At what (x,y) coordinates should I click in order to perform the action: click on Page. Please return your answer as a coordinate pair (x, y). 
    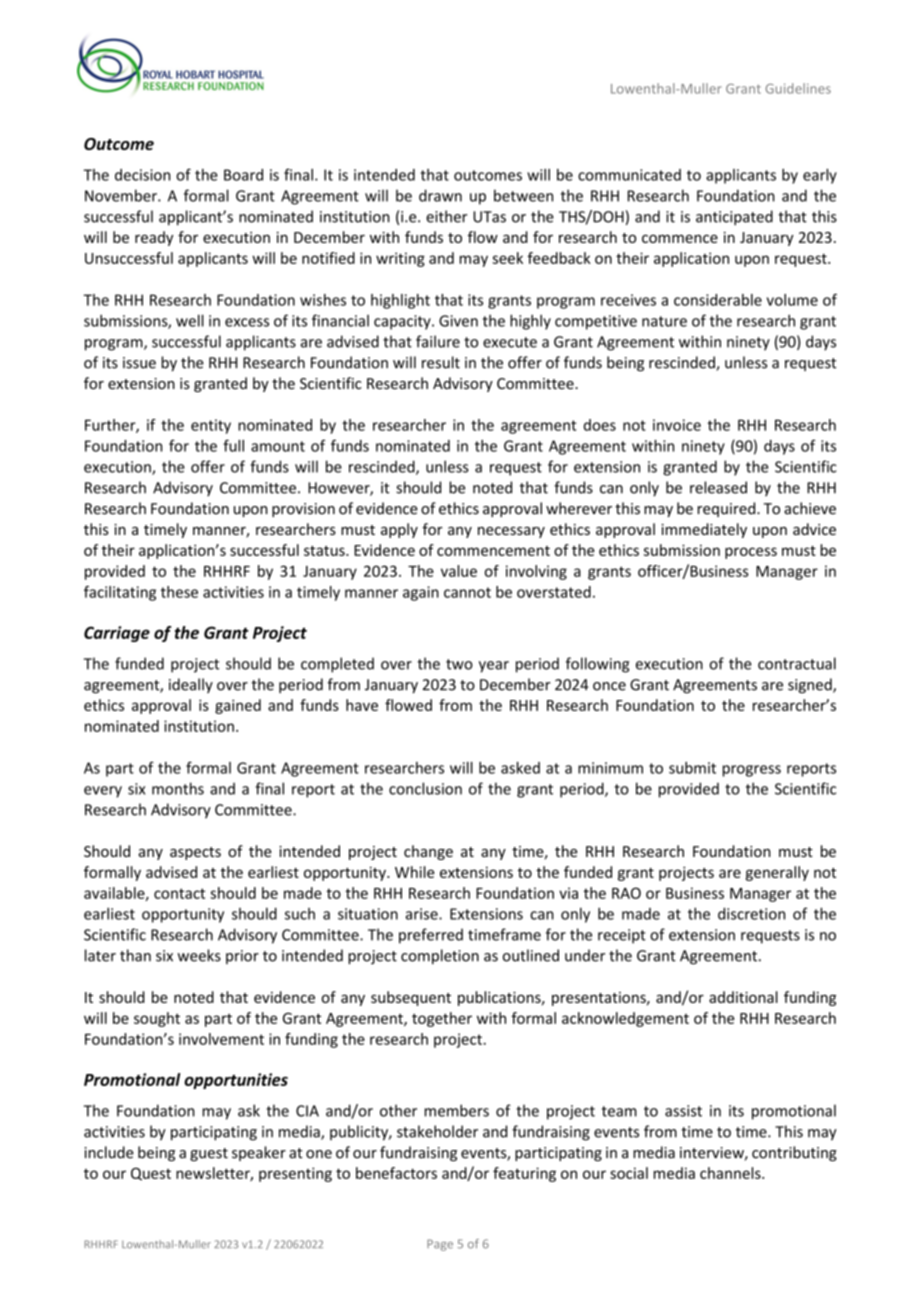
    Looking at the image, I should click on (440, 1245).
